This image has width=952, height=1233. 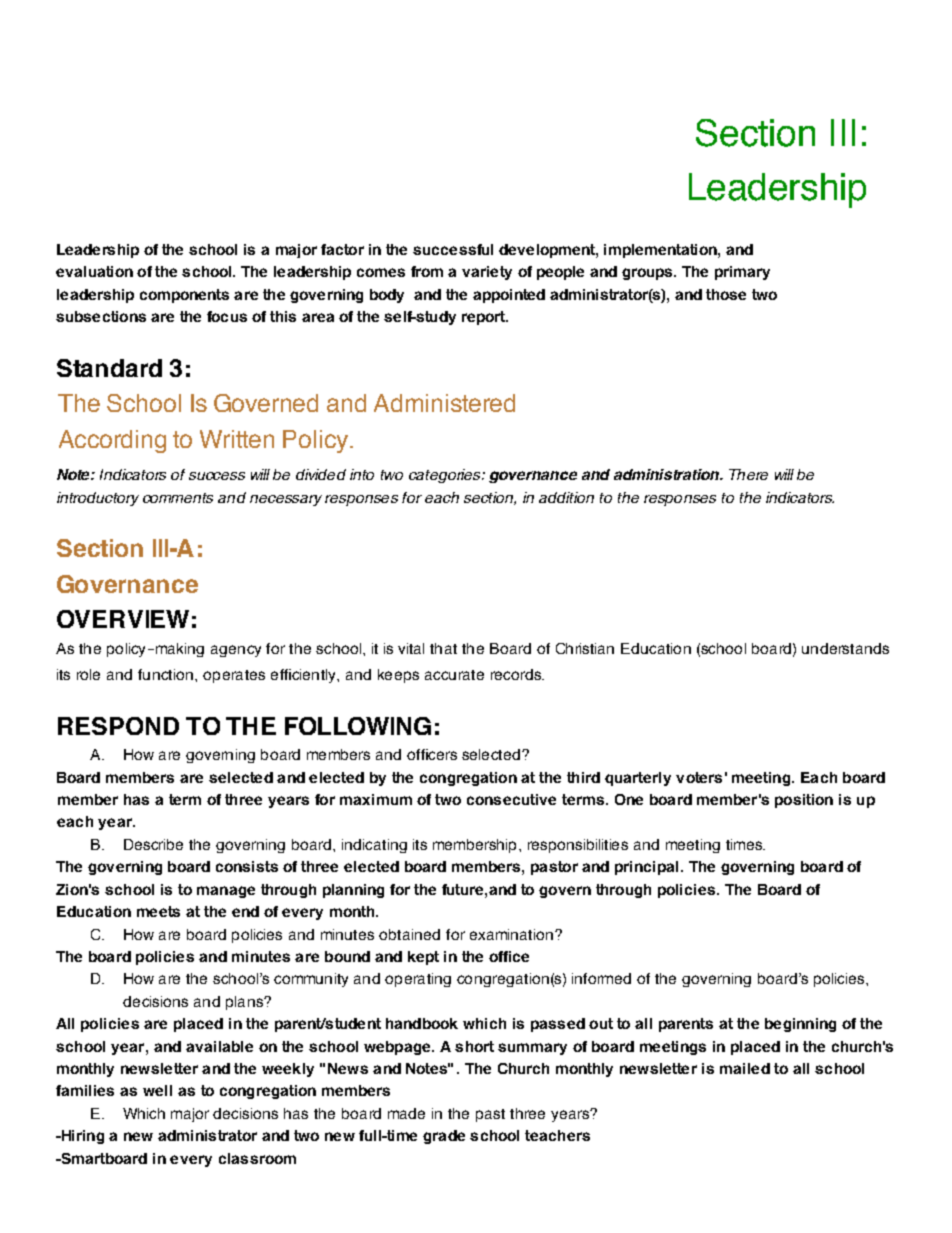 What do you see at coordinates (454, 675) in the image?
I see `accurate` at bounding box center [454, 675].
